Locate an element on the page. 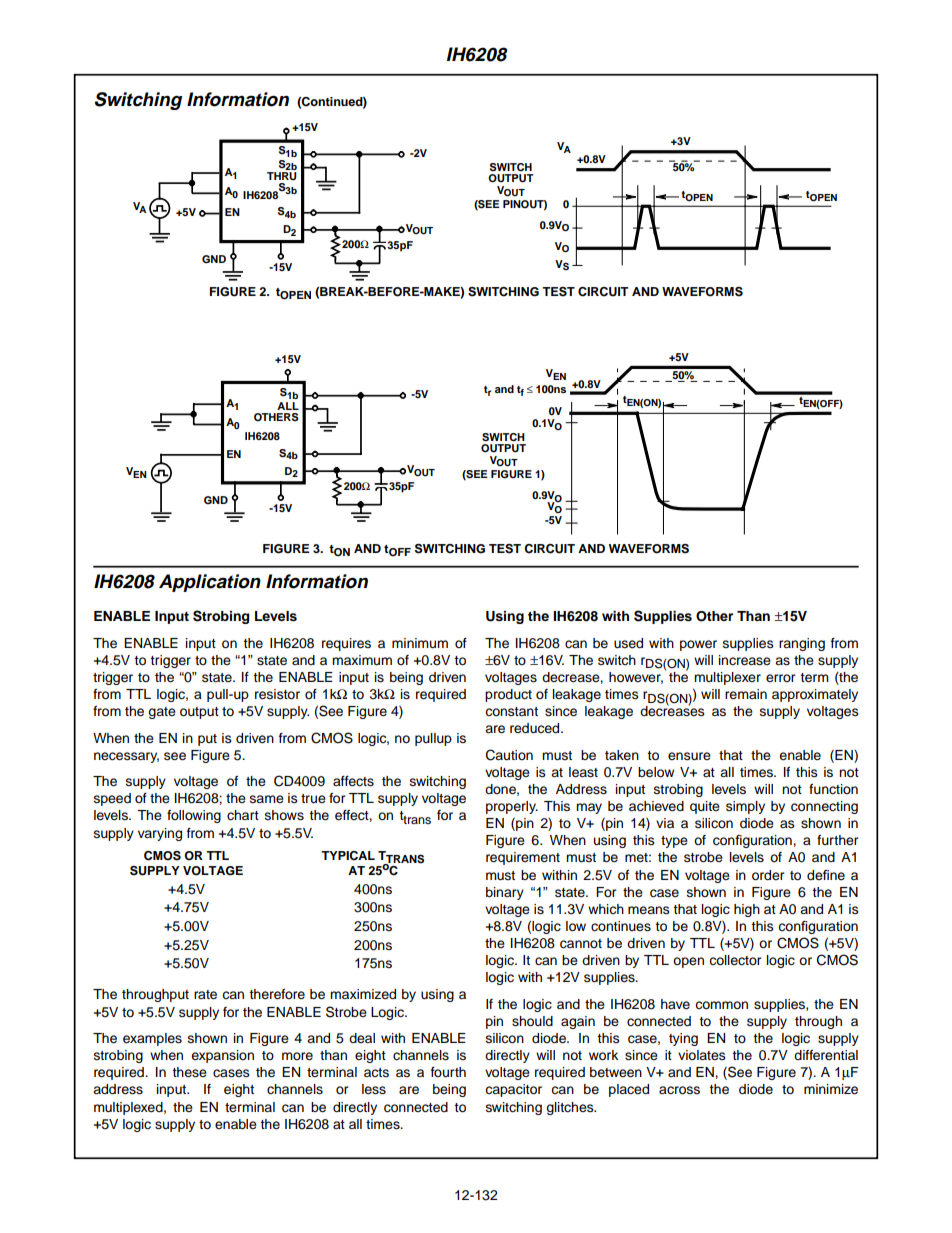 The height and width of the page is (1233, 952). product is located at coordinates (508, 695).
